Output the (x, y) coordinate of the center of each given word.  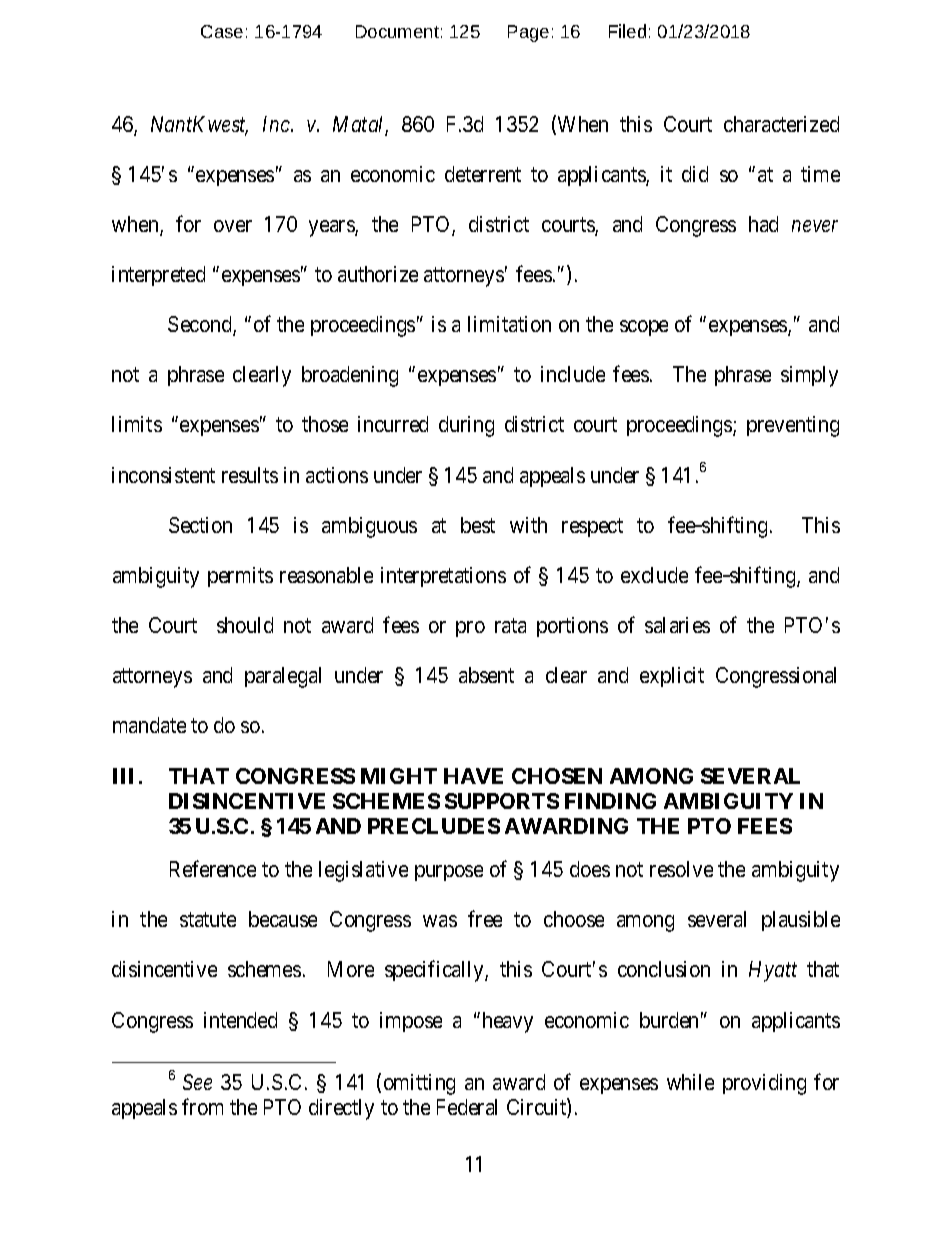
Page (528, 33)
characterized (781, 124)
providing (764, 1084)
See (197, 1082)
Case (222, 31)
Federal (467, 1107)
